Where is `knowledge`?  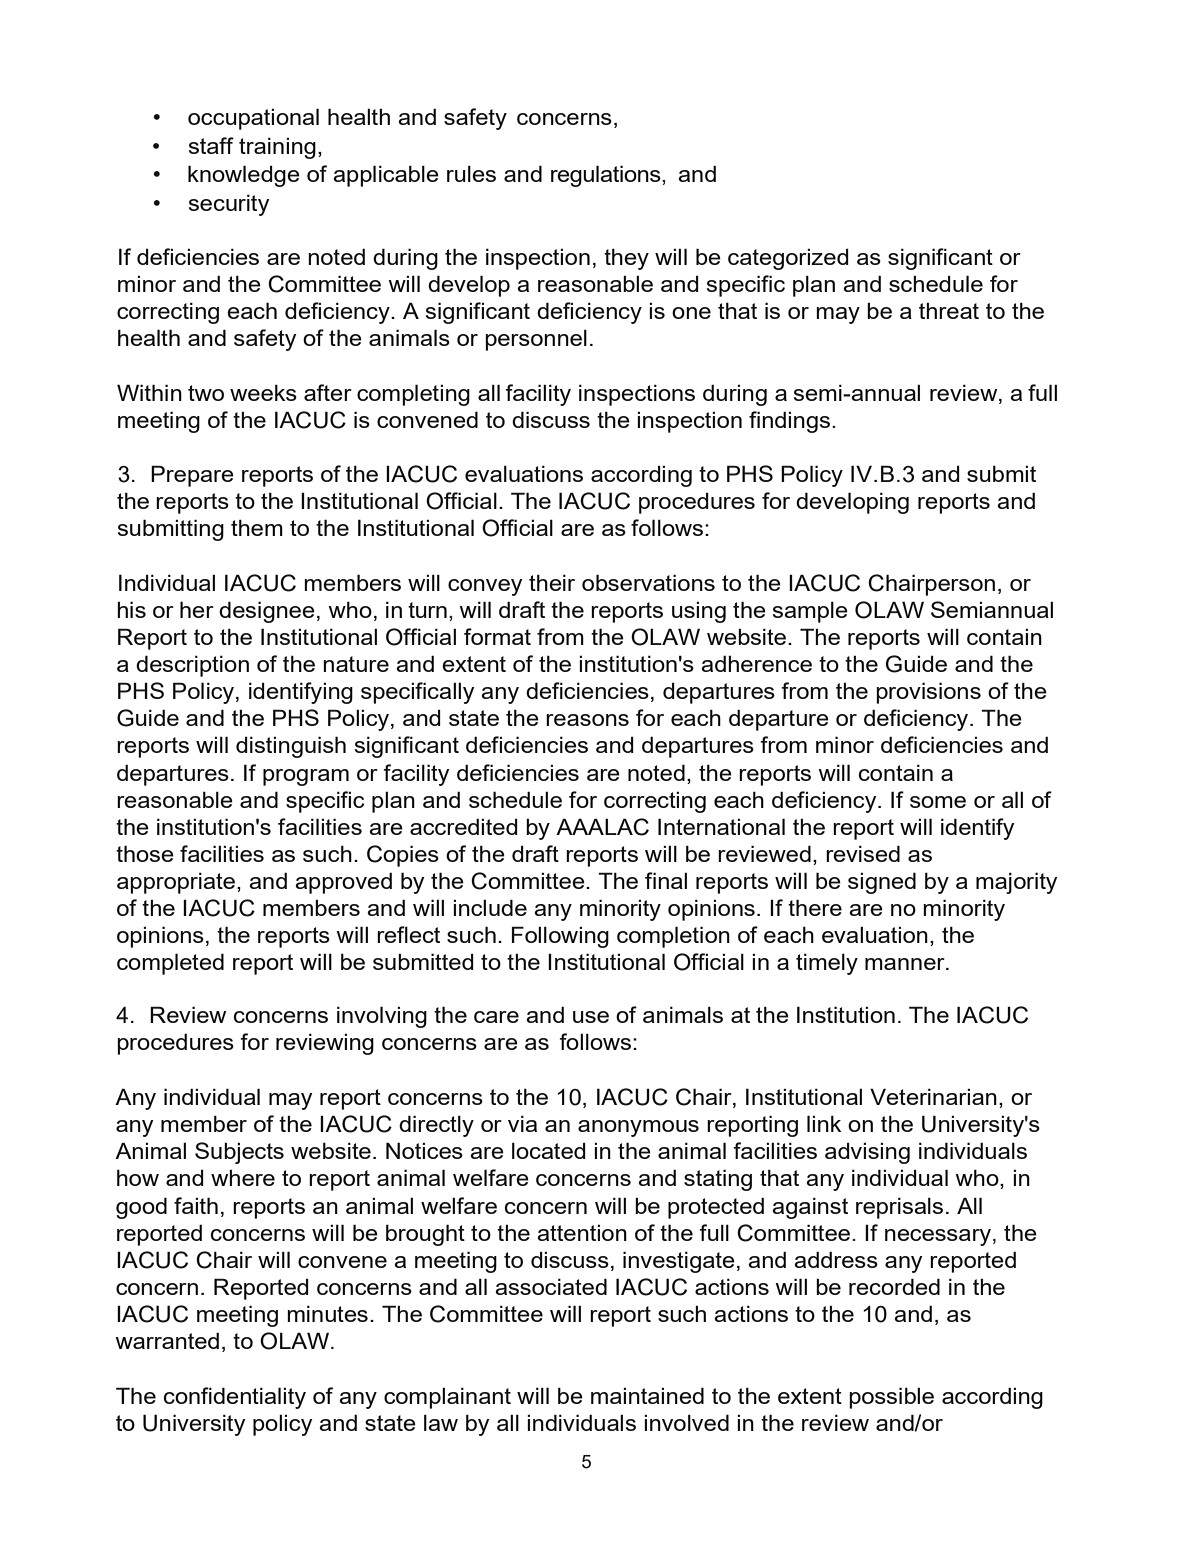
knowledge is located at coordinates (244, 176).
